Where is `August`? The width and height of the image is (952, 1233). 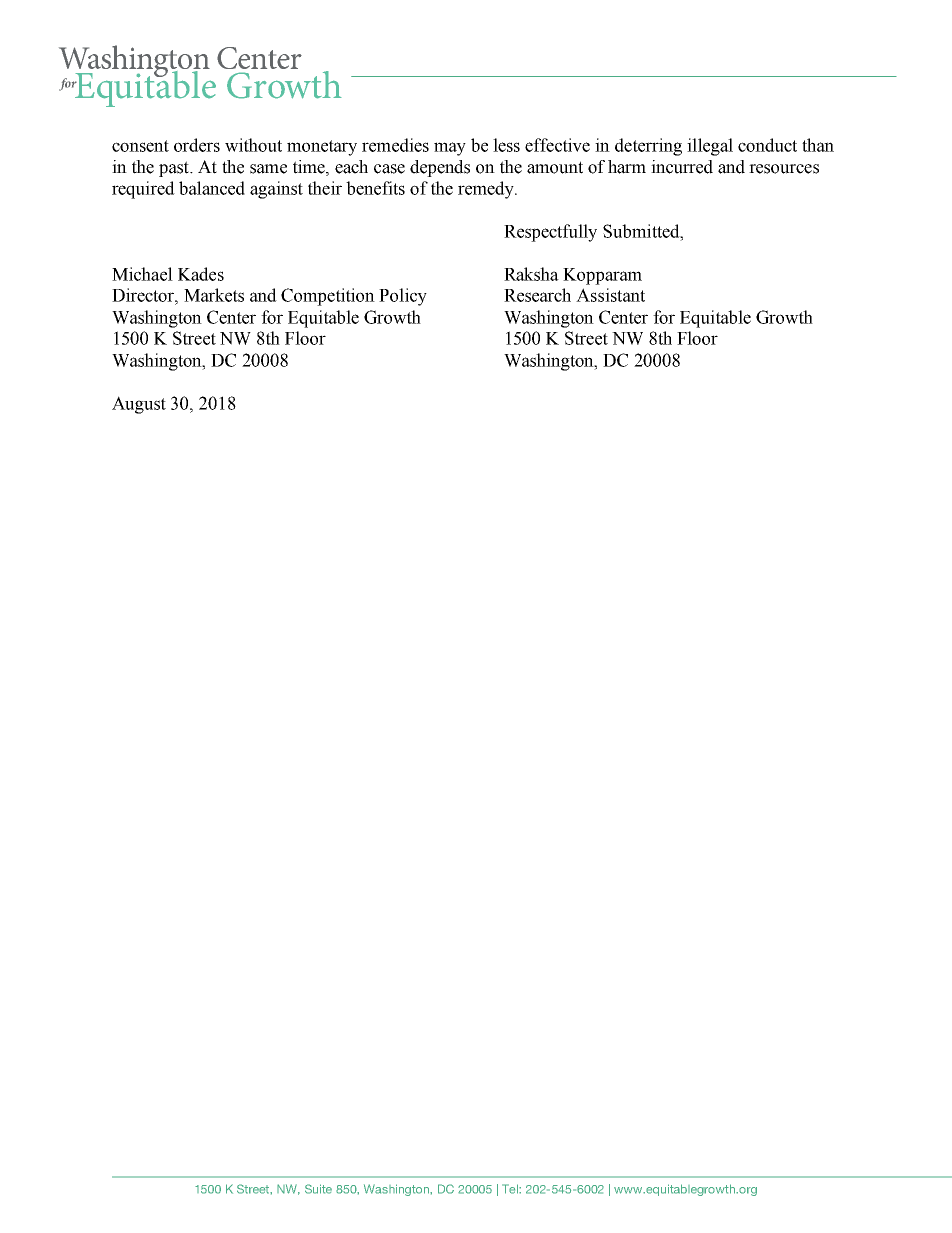
August is located at coordinates (139, 405).
